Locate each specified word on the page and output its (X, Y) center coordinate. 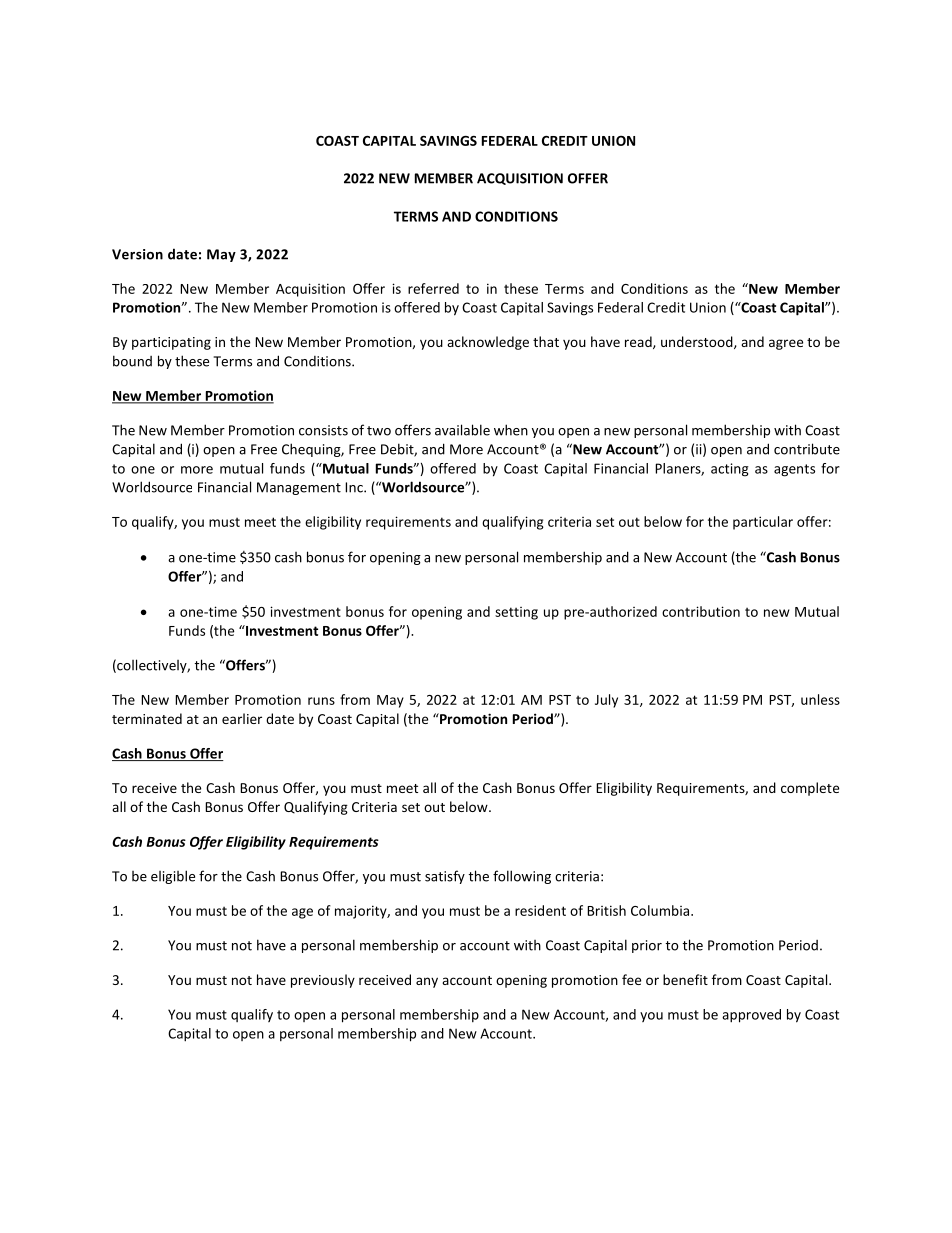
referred (433, 288)
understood (698, 342)
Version (137, 254)
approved (751, 1016)
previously (323, 981)
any (427, 982)
